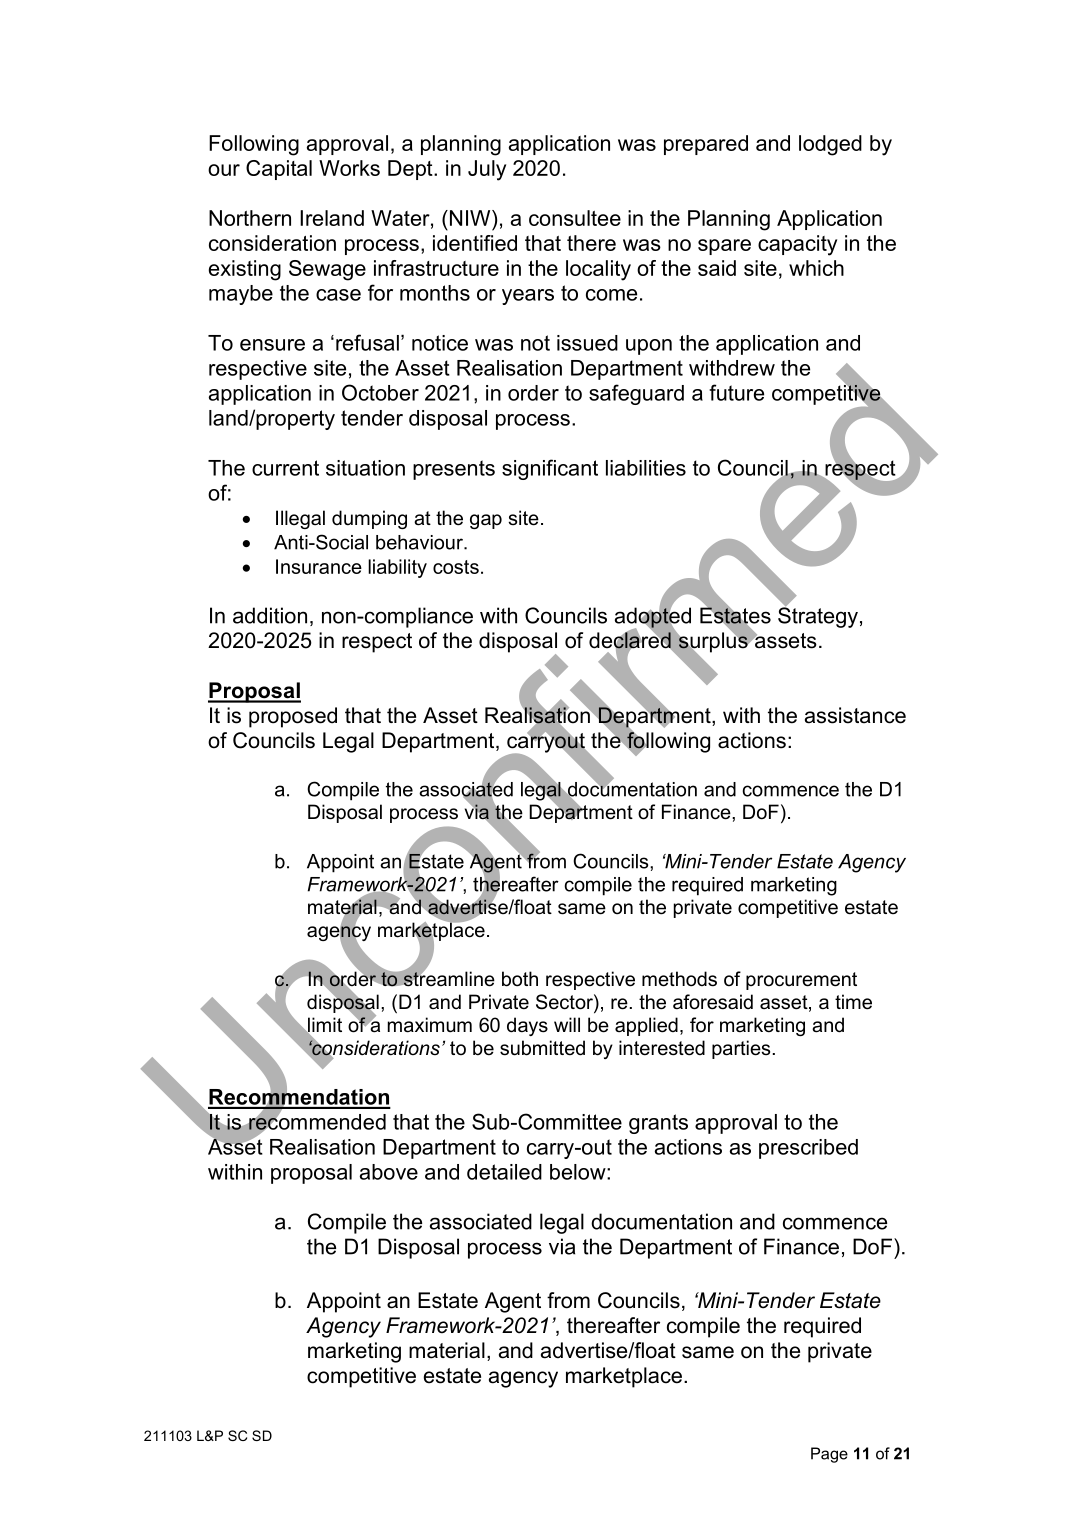 This document has width=1078, height=1524. What do you see at coordinates (285, 468) in the document?
I see `current` at bounding box center [285, 468].
